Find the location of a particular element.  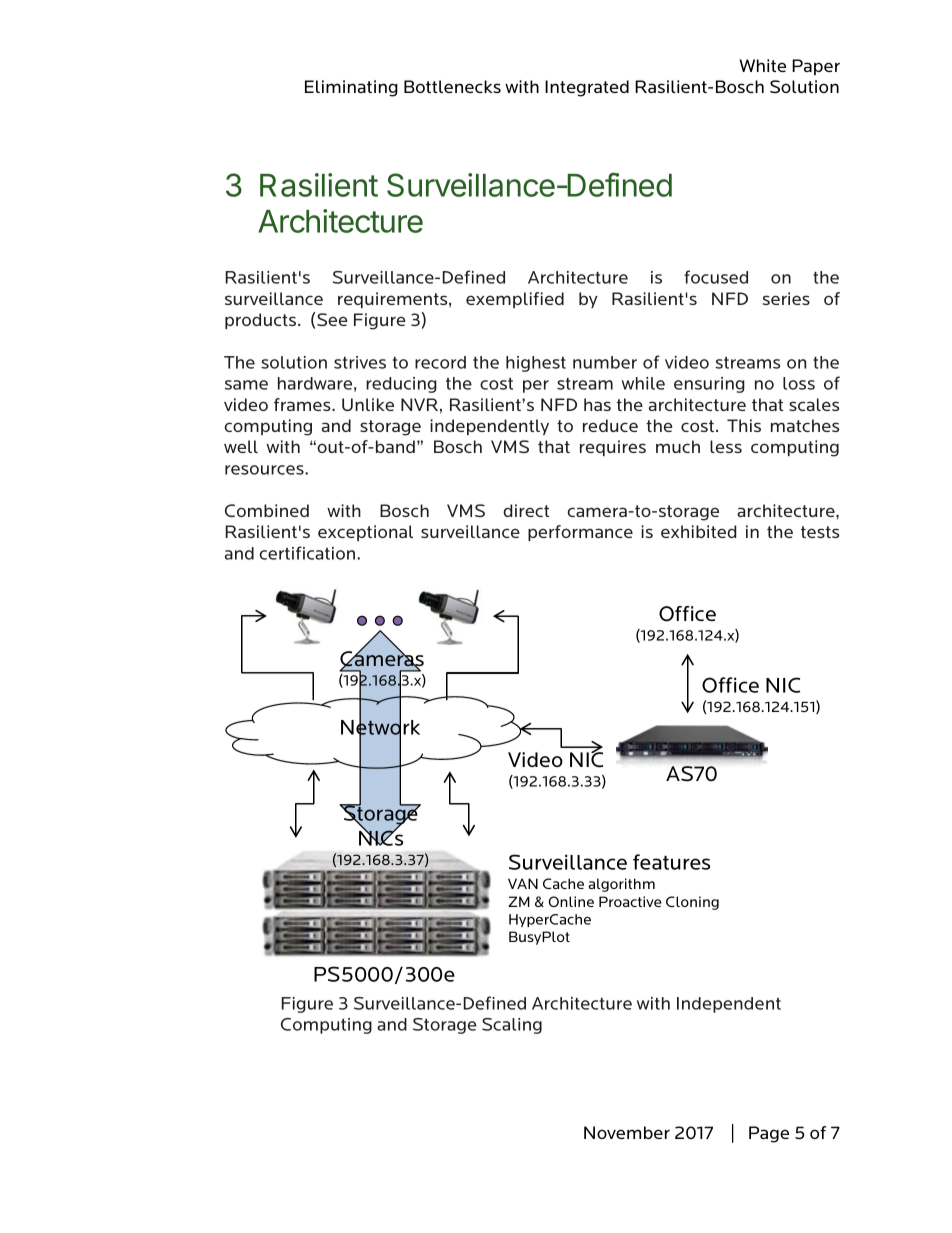

exhibited is located at coordinates (698, 531).
